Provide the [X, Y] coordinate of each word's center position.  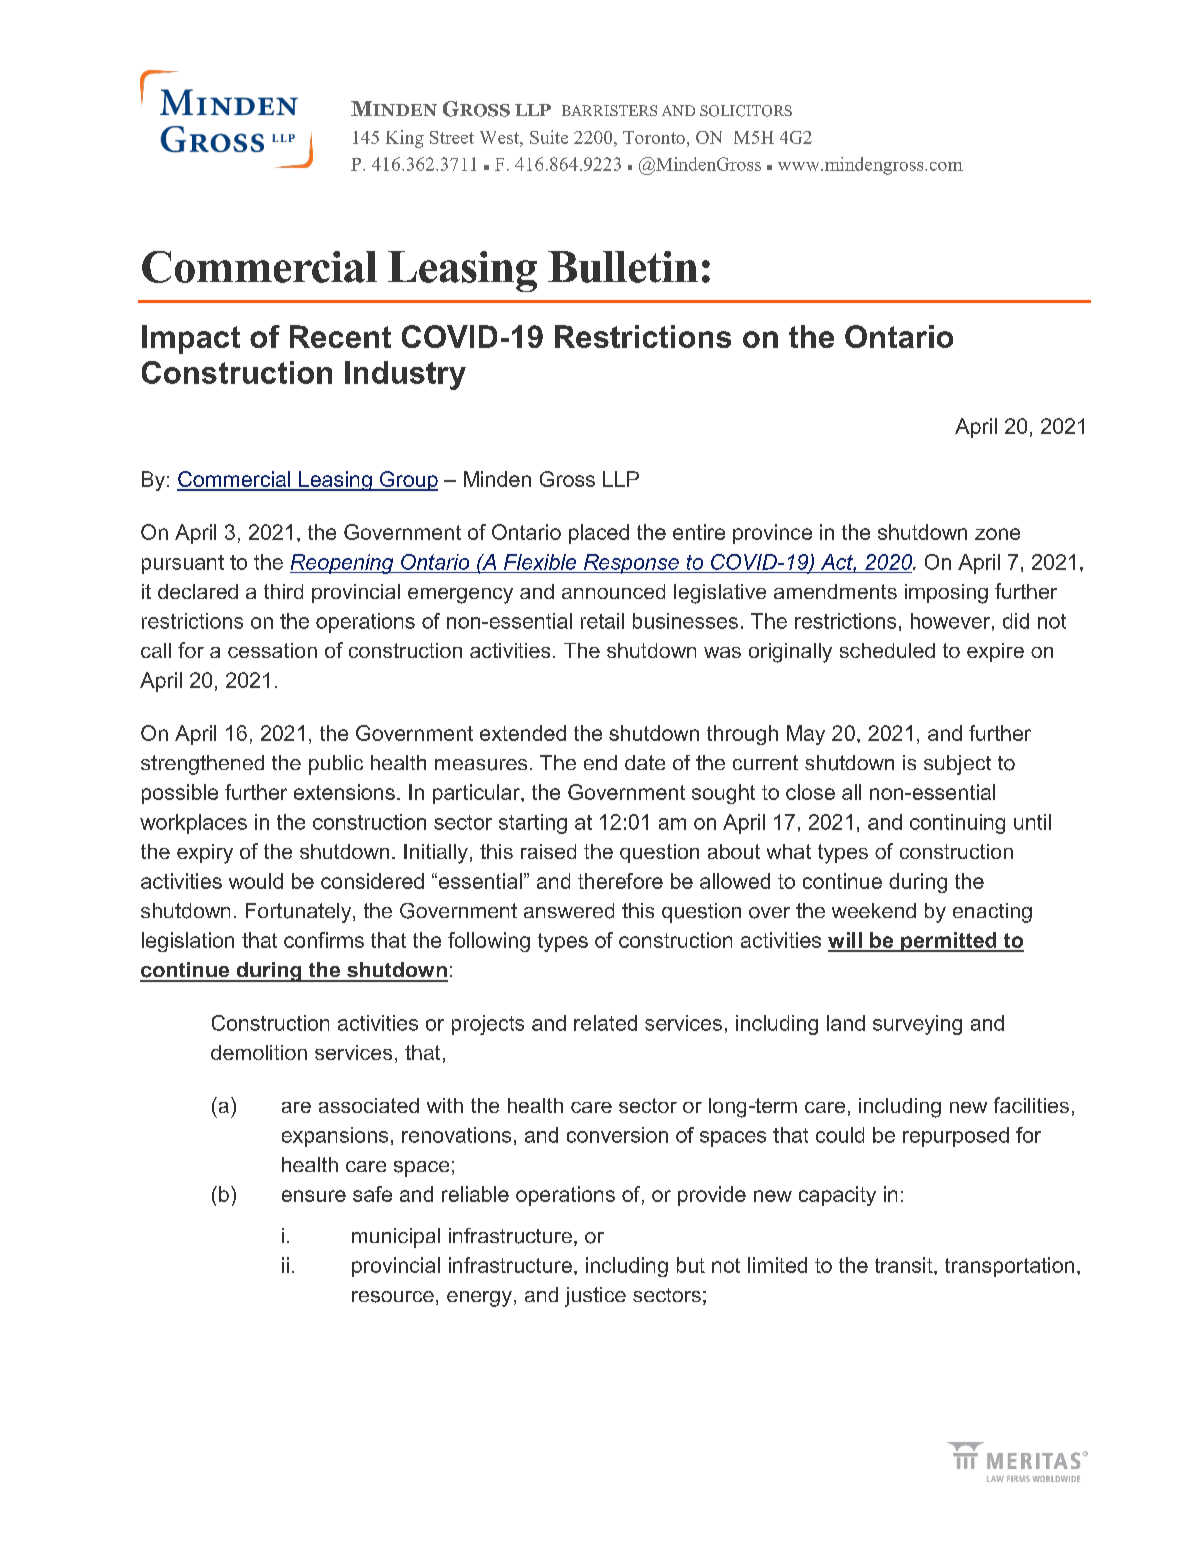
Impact [191, 339]
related [605, 1023]
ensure [314, 1196]
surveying [917, 1025]
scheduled [887, 650]
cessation [272, 650]
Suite [549, 137]
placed [599, 534]
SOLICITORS [746, 111]
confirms [324, 940]
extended [523, 733]
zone [997, 534]
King [405, 139]
